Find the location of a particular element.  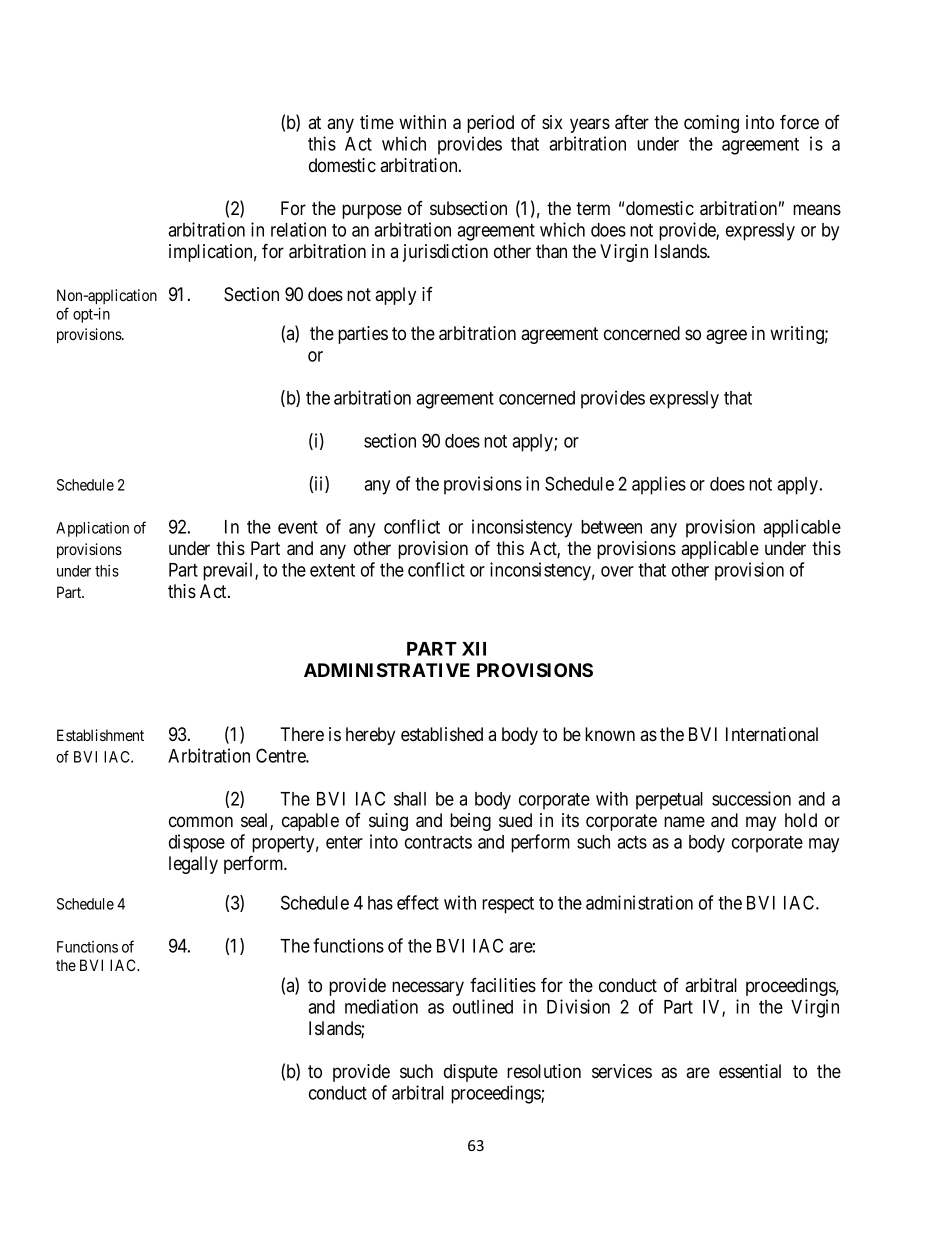

applies is located at coordinates (659, 485).
